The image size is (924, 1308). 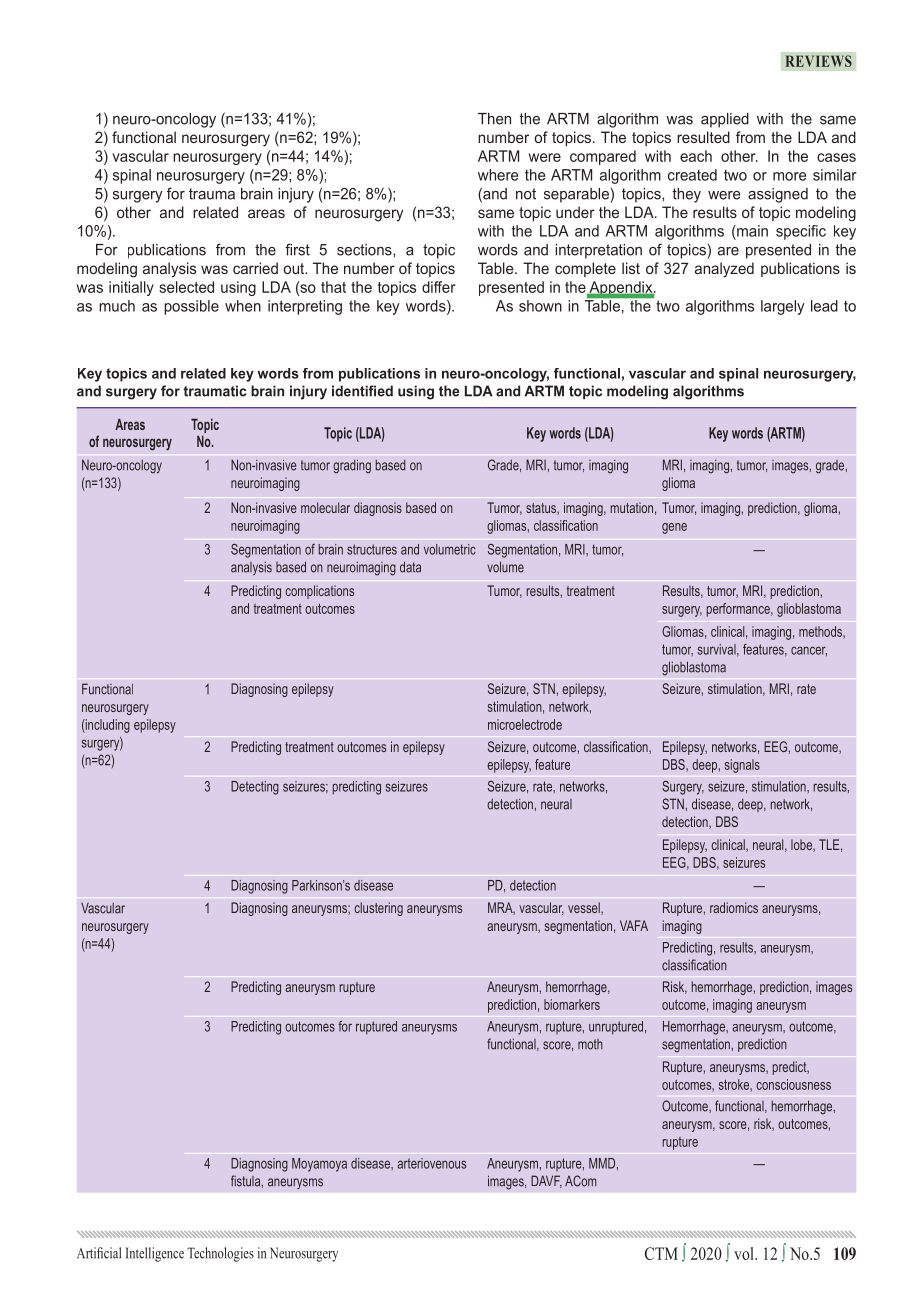 What do you see at coordinates (494, 119) in the document?
I see `Then` at bounding box center [494, 119].
